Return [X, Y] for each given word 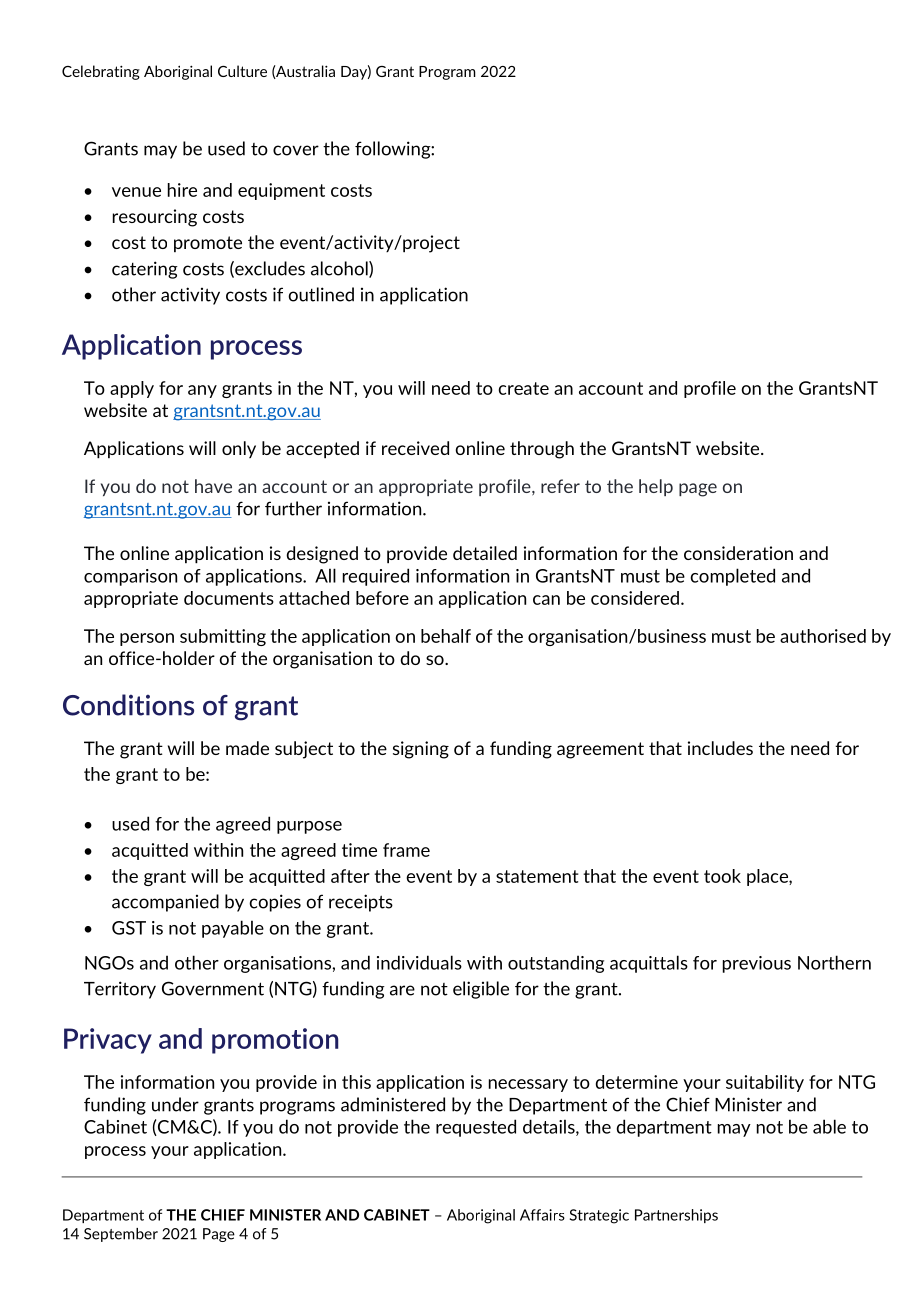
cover [296, 150]
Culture [242, 71]
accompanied [165, 903]
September [121, 1235]
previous [757, 964]
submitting [223, 637]
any [202, 391]
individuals [419, 962]
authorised [823, 636]
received [415, 448]
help [656, 487]
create [524, 388]
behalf [446, 636]
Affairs [542, 1215]
